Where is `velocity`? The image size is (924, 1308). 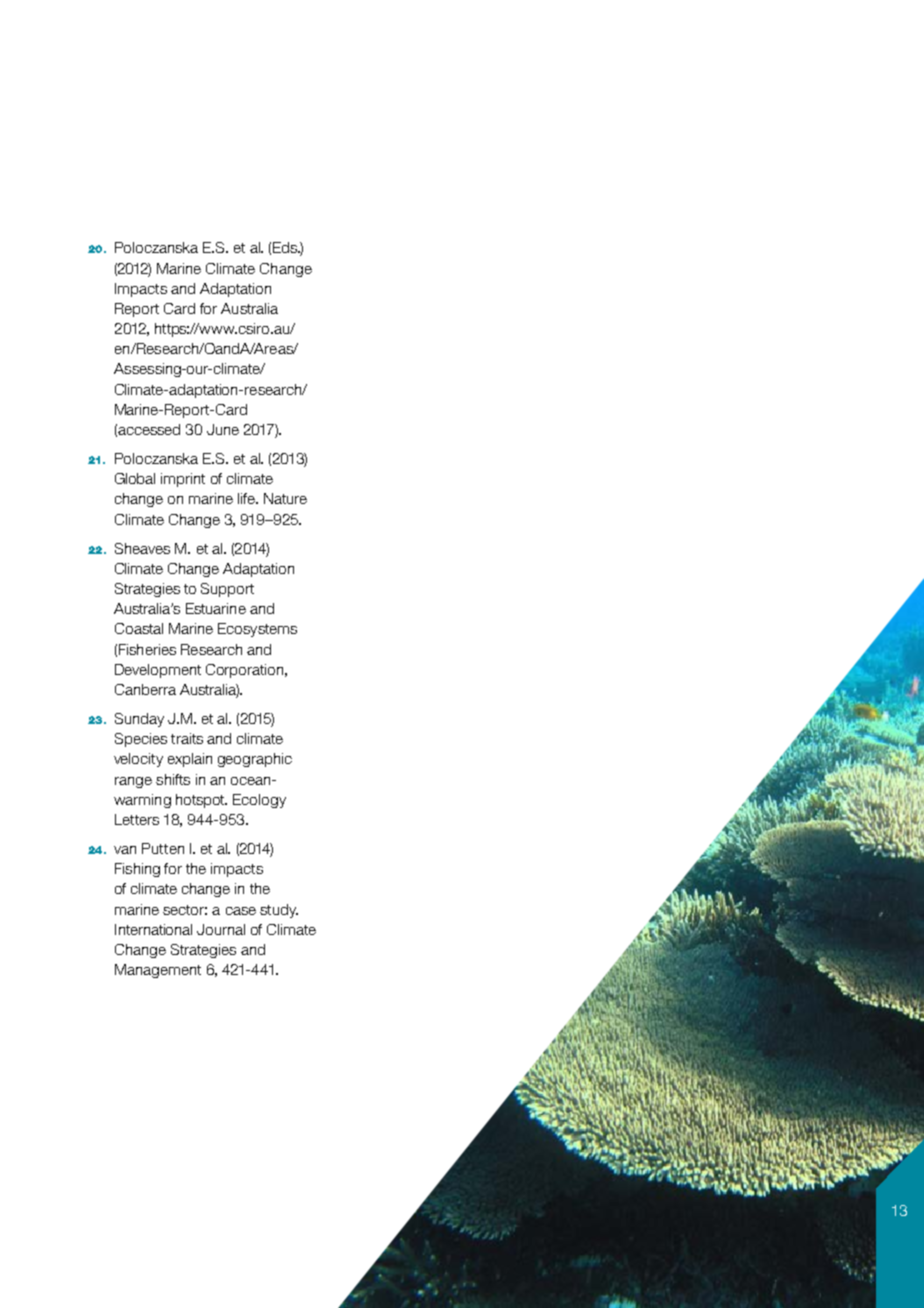
velocity is located at coordinates (138, 760).
